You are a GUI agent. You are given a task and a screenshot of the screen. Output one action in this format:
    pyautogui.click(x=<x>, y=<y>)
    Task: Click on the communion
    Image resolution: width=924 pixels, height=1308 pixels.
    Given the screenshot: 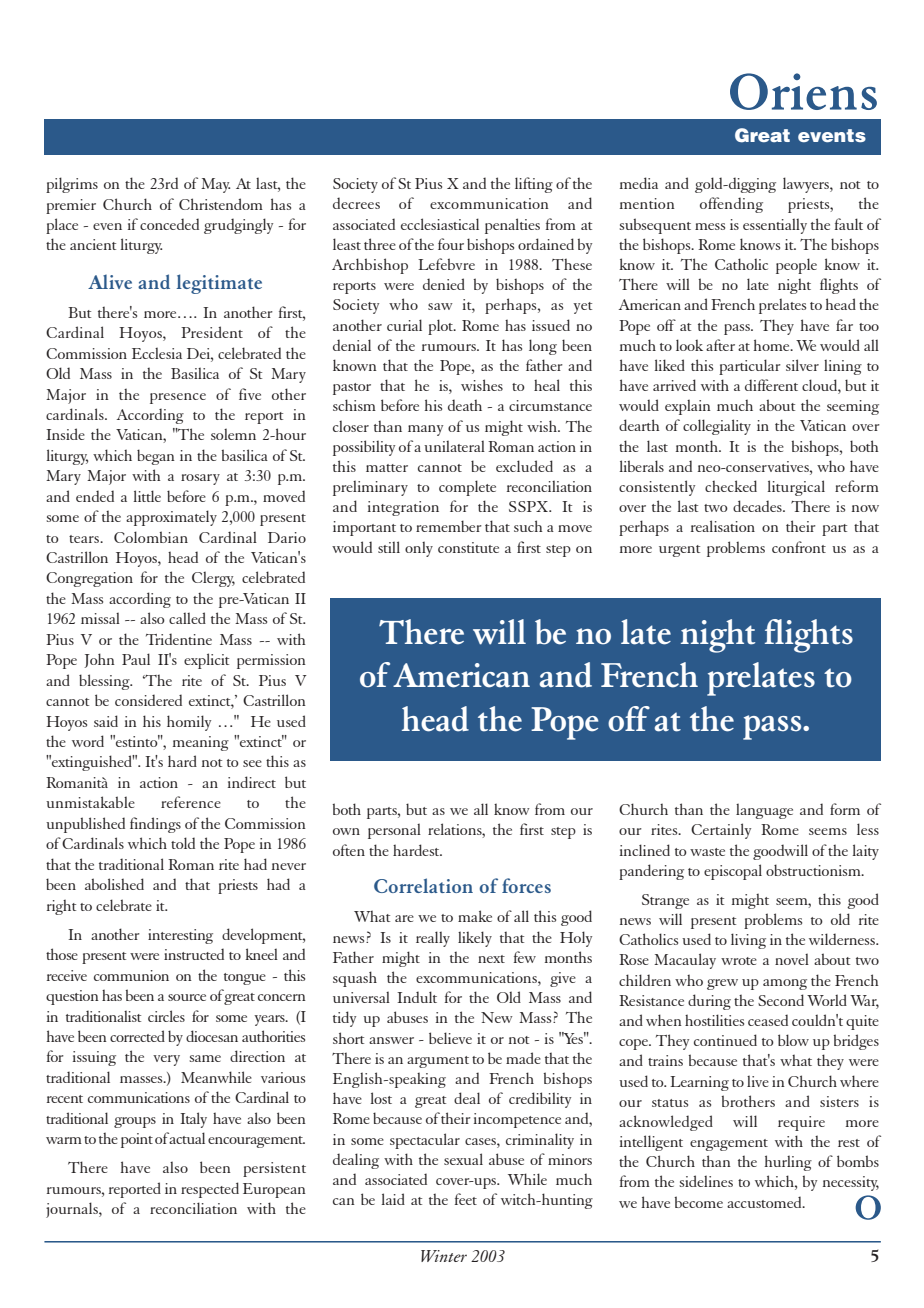 What is the action you would take?
    pyautogui.click(x=131, y=975)
